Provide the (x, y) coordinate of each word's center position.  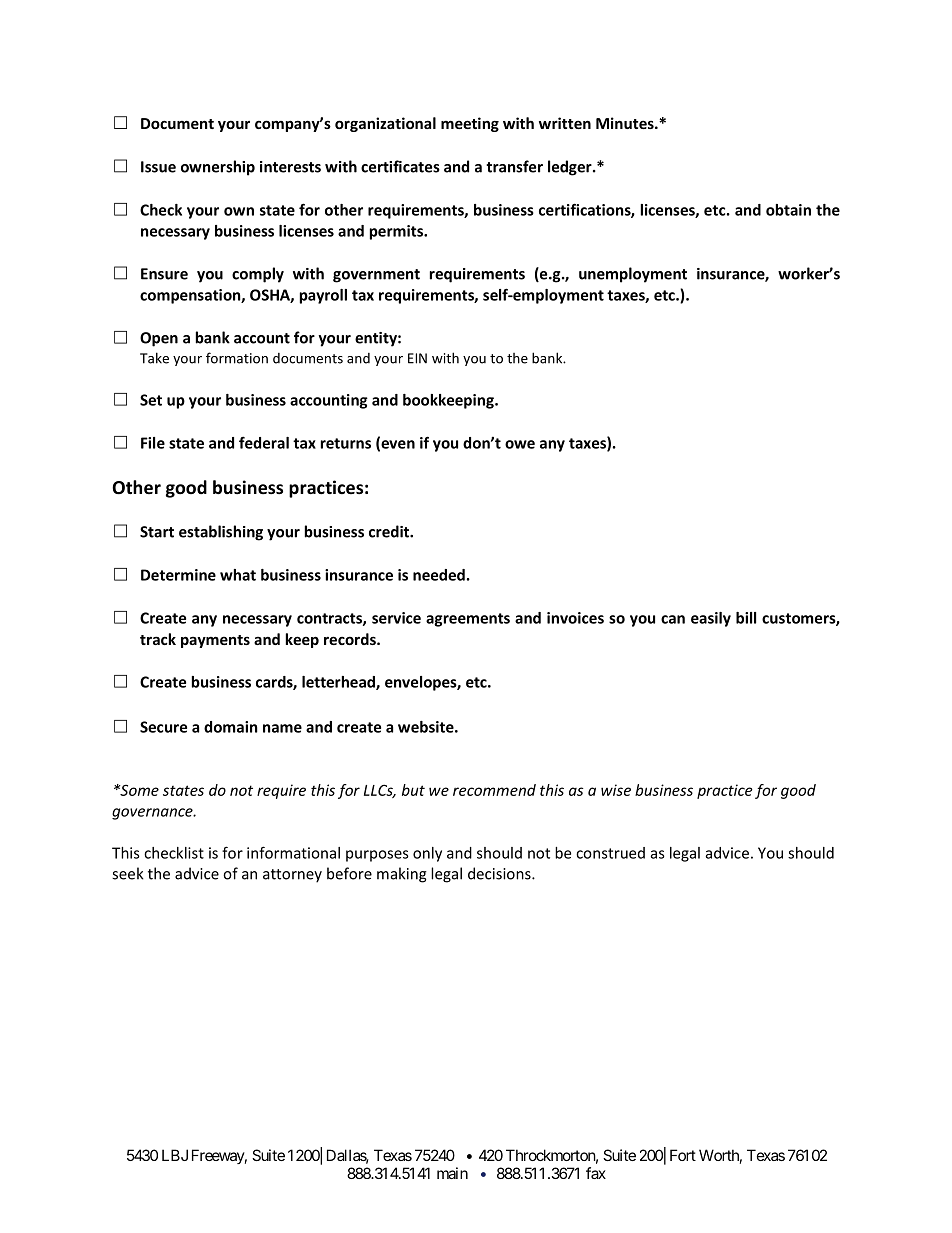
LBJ (175, 1155)
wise (616, 790)
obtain (788, 210)
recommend (494, 790)
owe (520, 444)
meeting (470, 124)
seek (128, 873)
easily (711, 619)
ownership (218, 168)
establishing (221, 533)
